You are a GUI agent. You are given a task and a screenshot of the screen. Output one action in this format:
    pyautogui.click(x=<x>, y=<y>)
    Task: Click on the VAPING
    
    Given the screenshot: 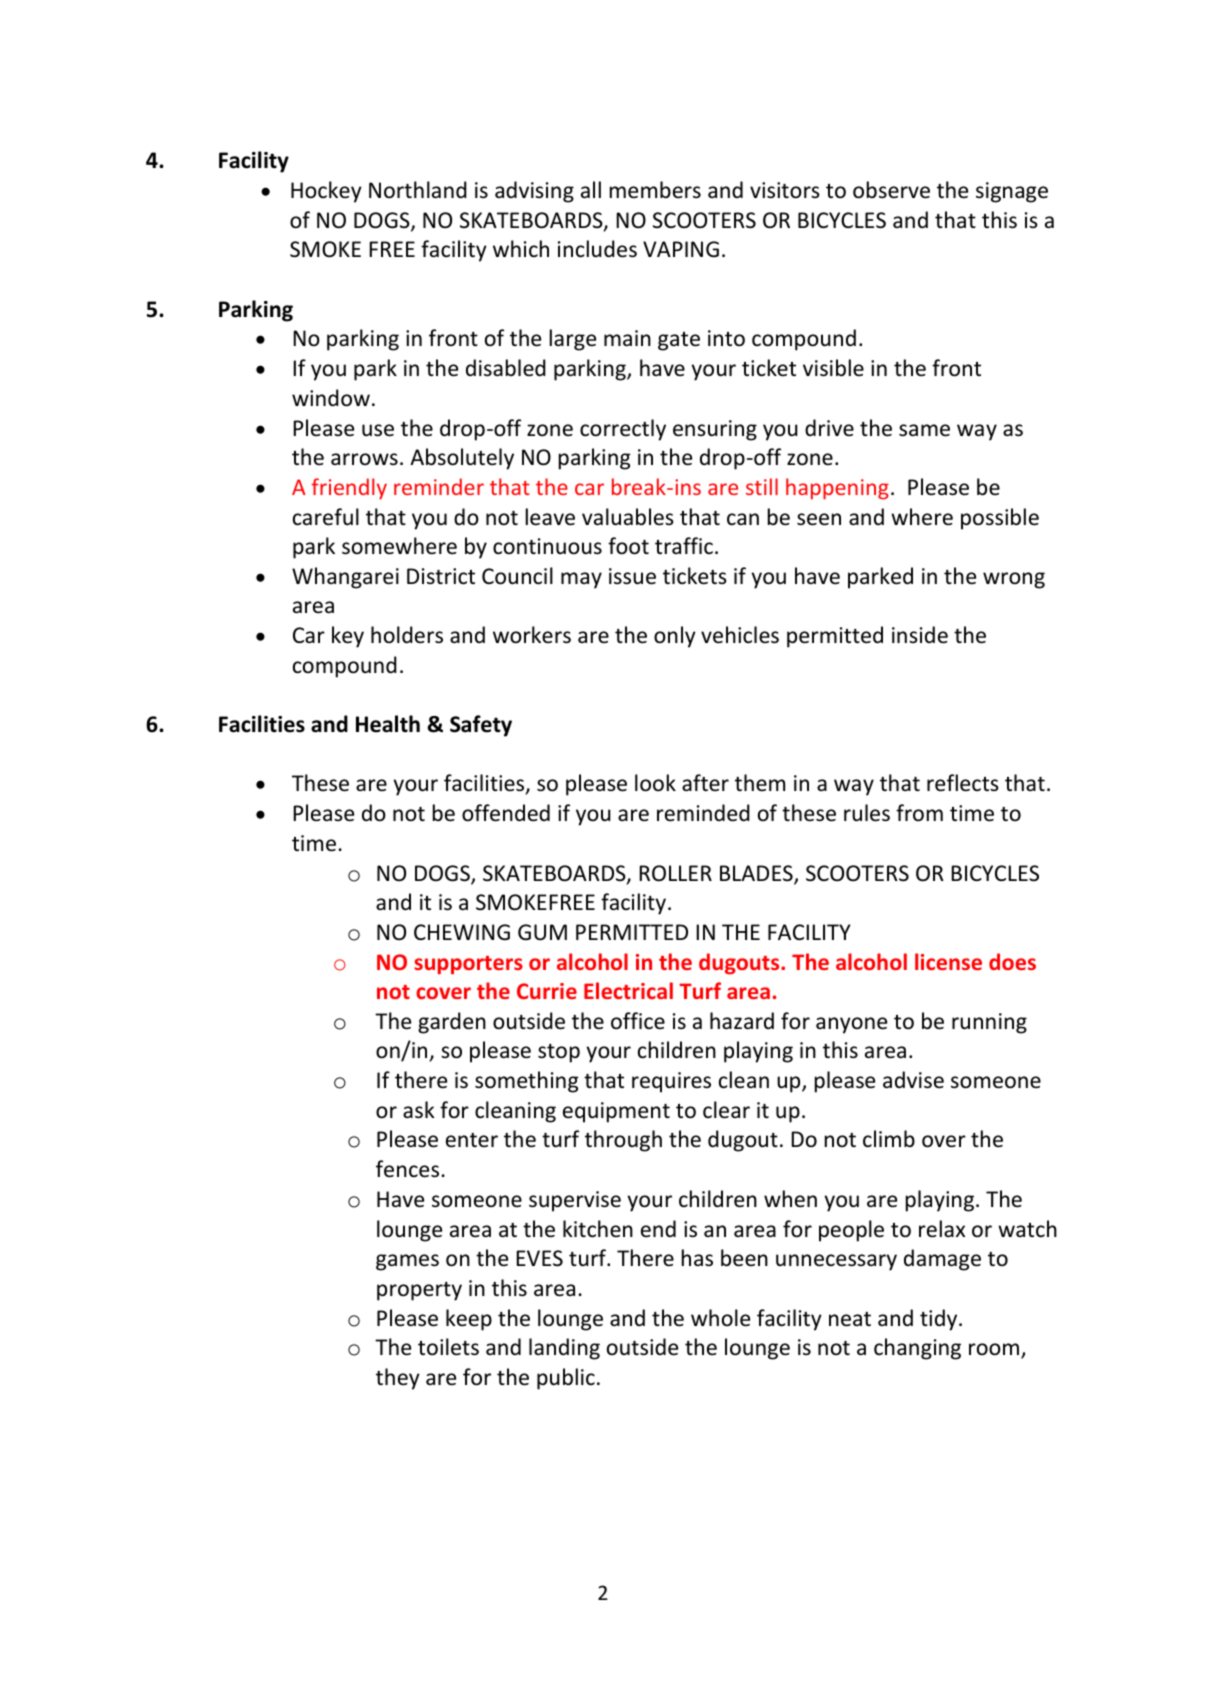 What is the action you would take?
    pyautogui.click(x=681, y=249)
